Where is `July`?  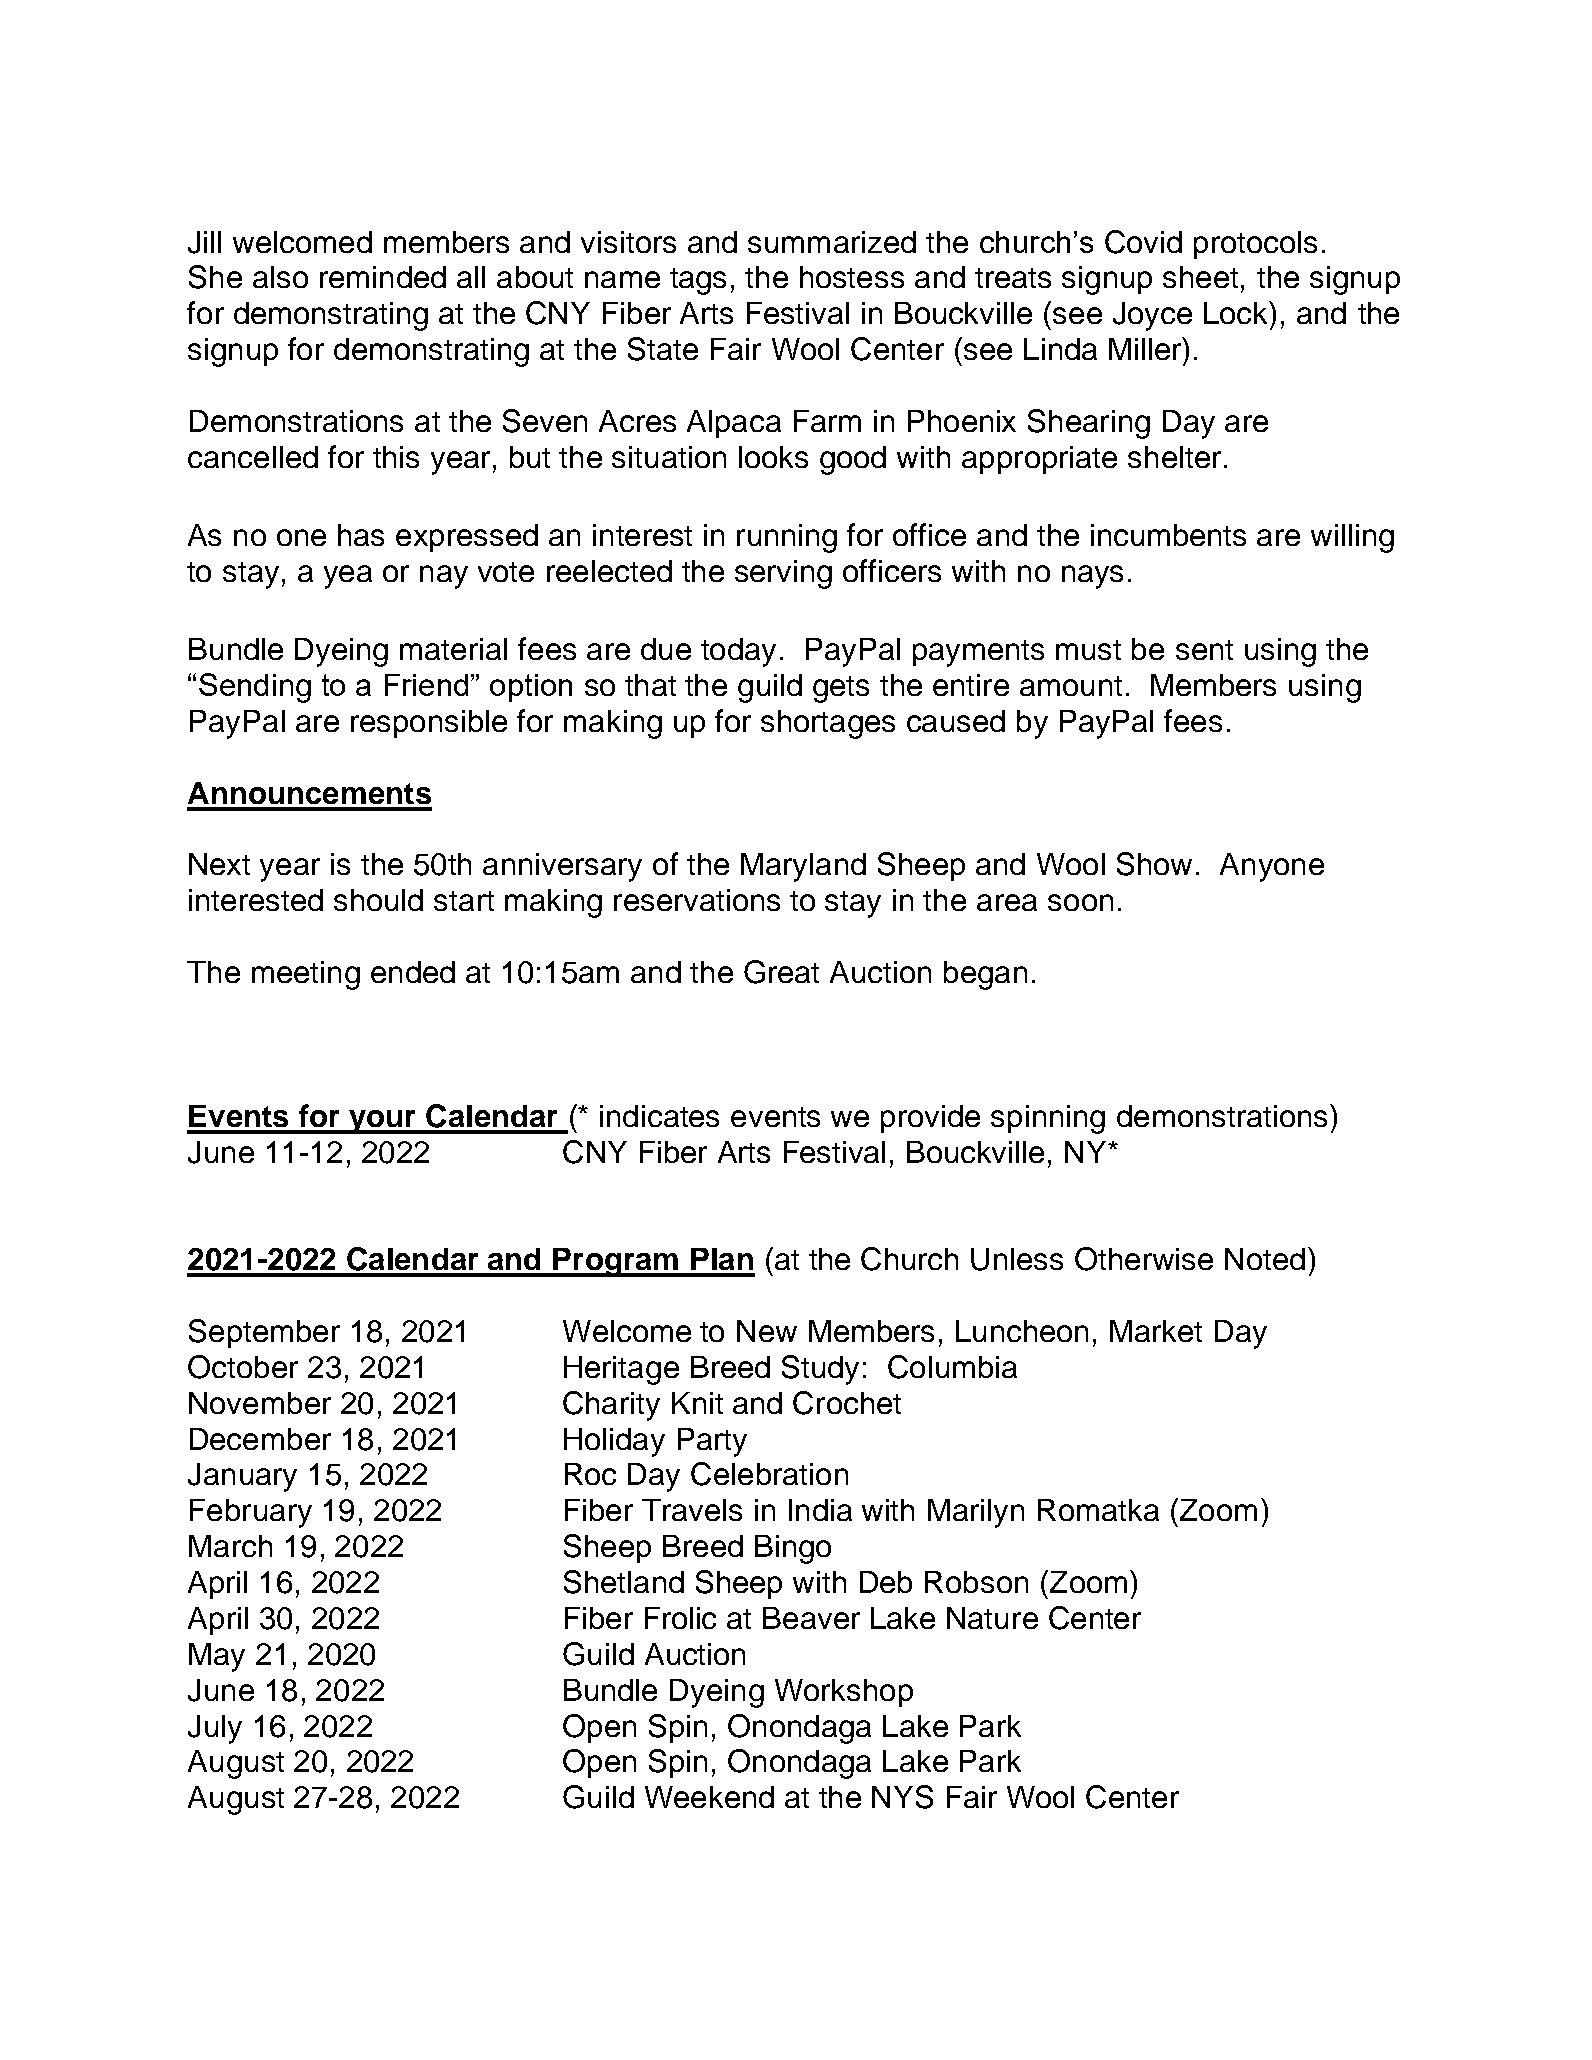 July is located at coordinates (215, 1729).
